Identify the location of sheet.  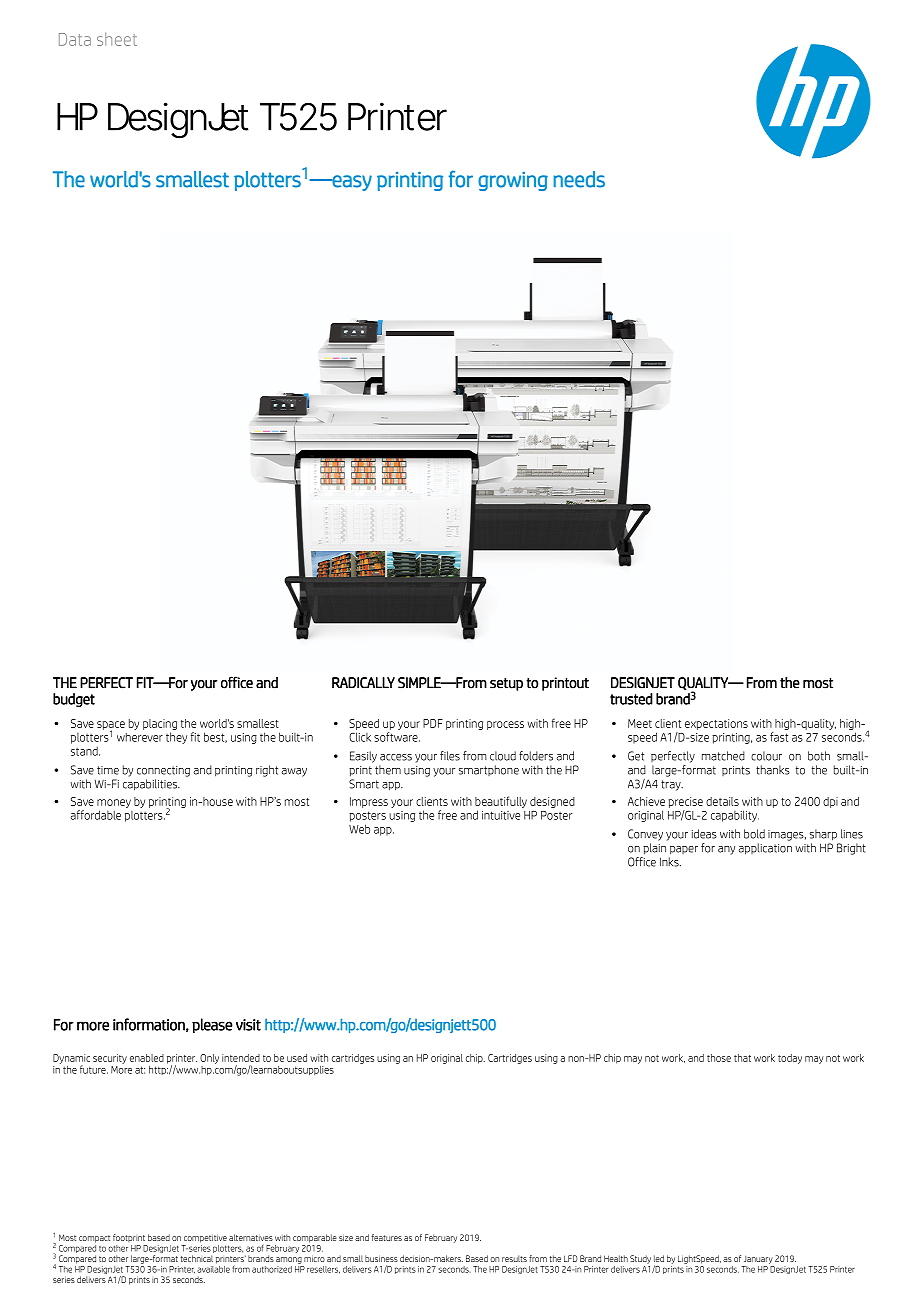
(117, 39).
